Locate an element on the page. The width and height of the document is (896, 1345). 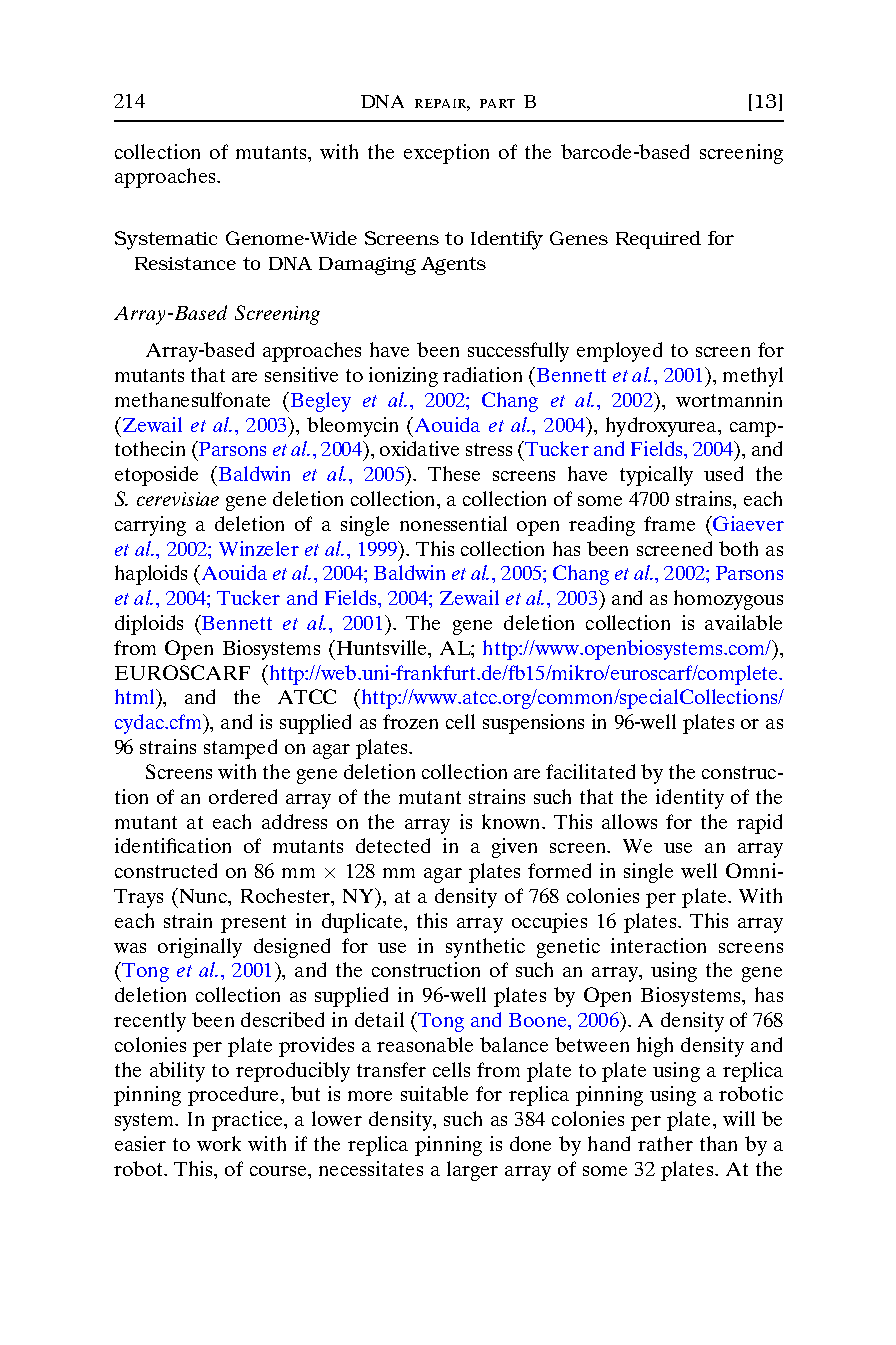
rather is located at coordinates (665, 1143).
